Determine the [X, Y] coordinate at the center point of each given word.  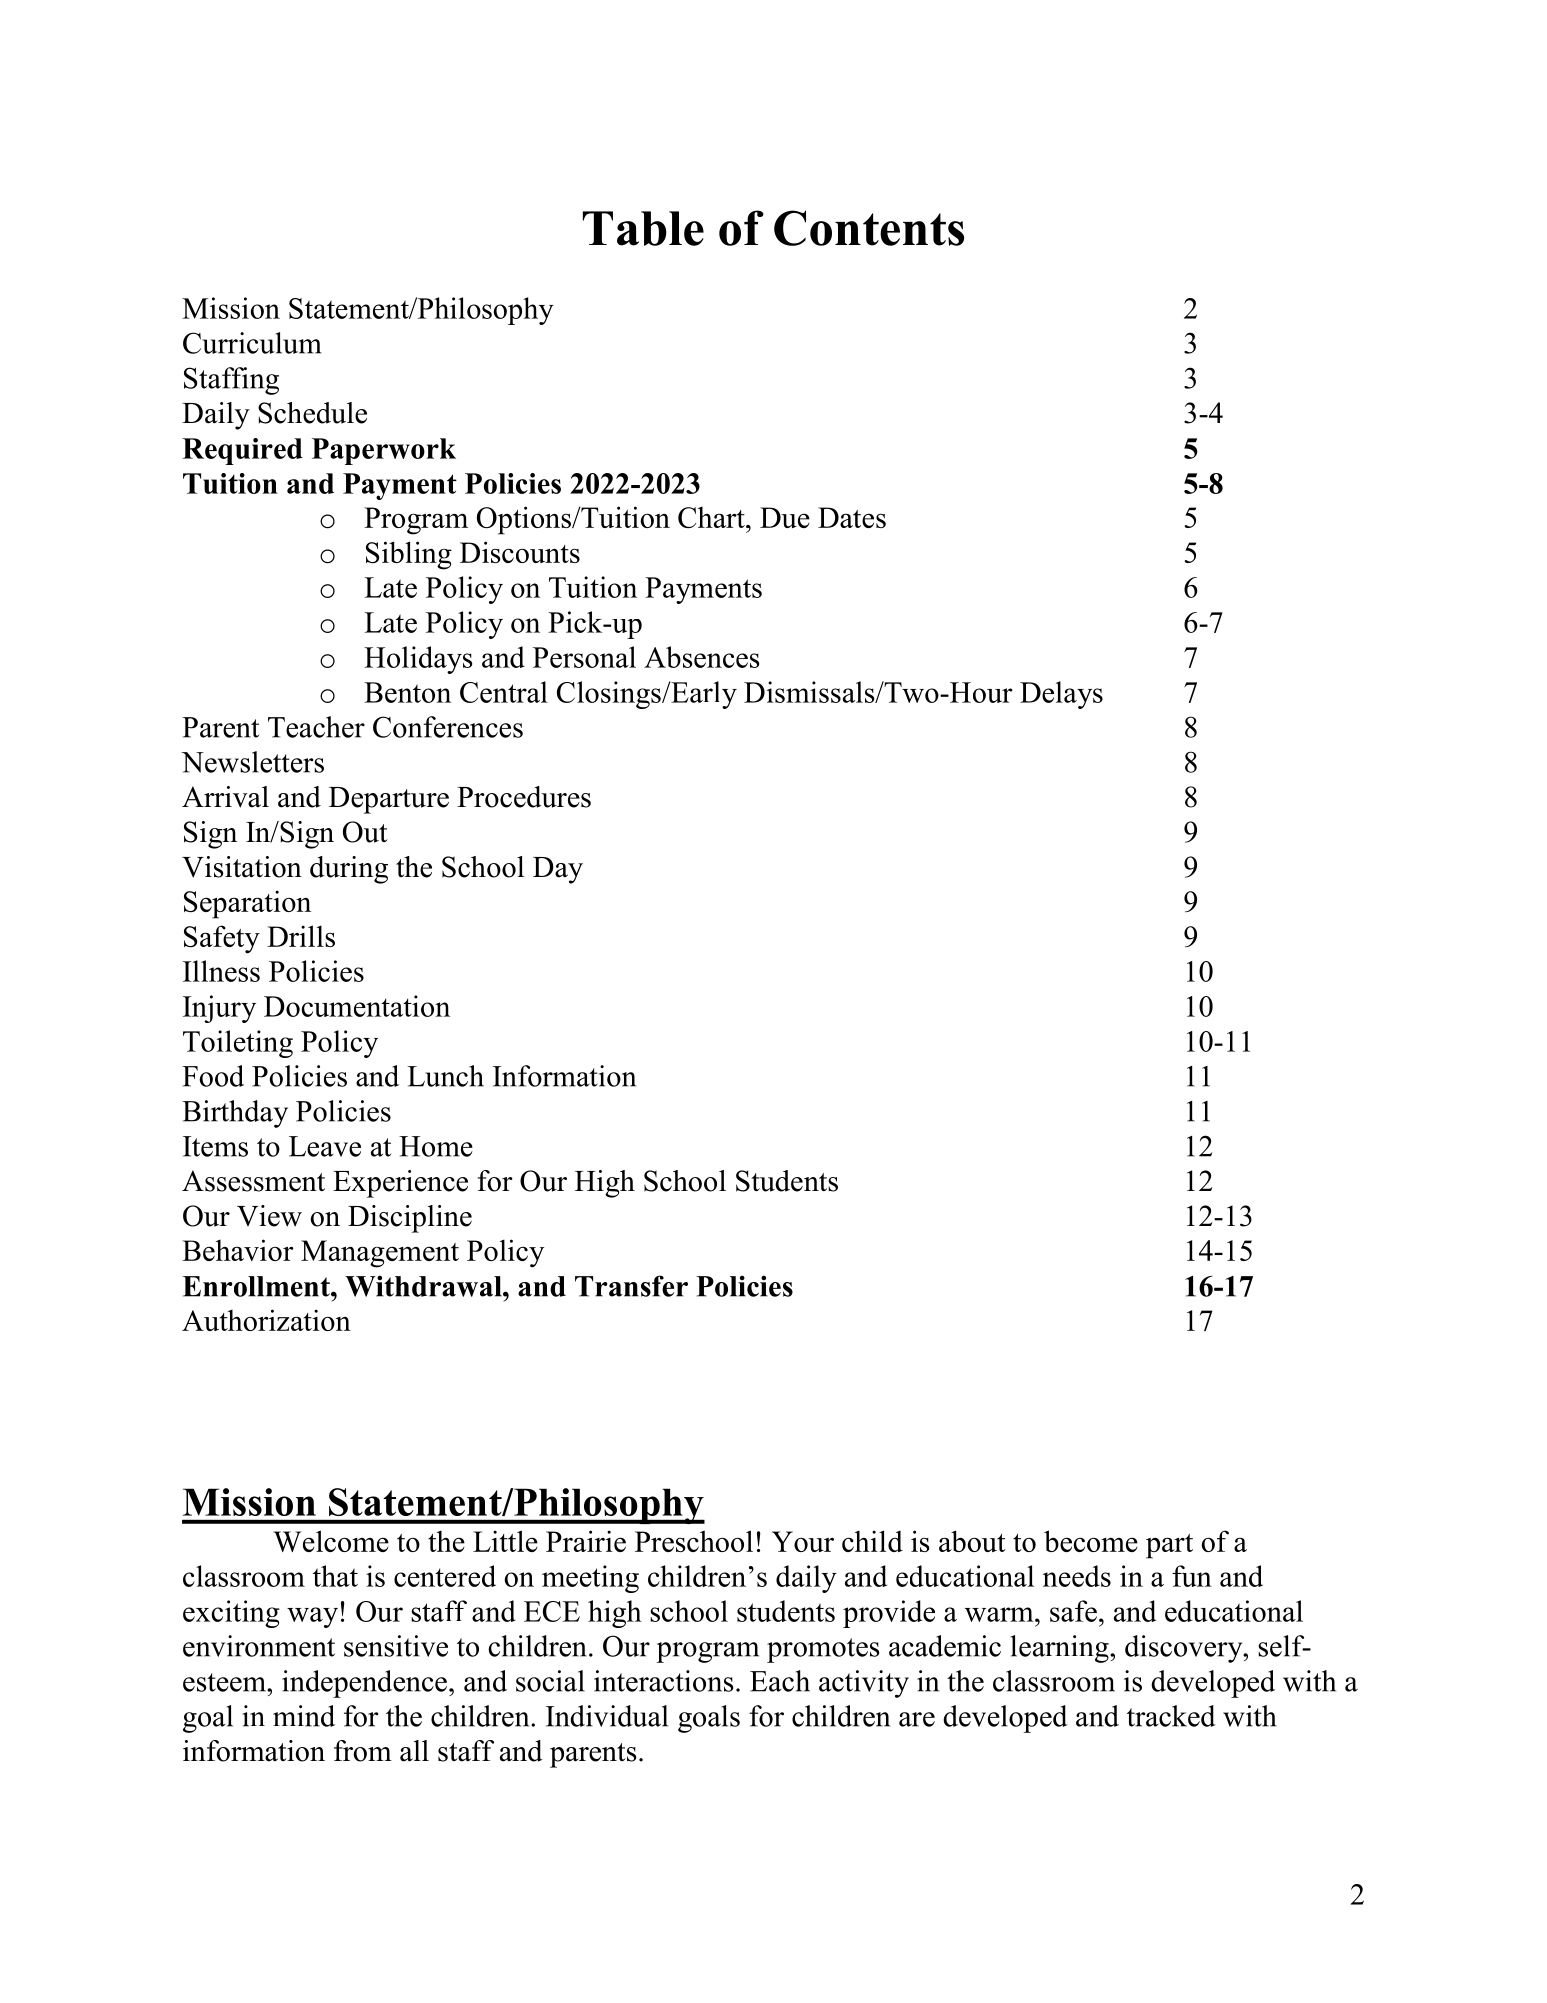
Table [643, 228]
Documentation [357, 1006]
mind [304, 1716]
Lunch [445, 1076]
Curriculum [252, 343]
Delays [1061, 695]
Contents [869, 228]
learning [1061, 1649]
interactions [664, 1681]
